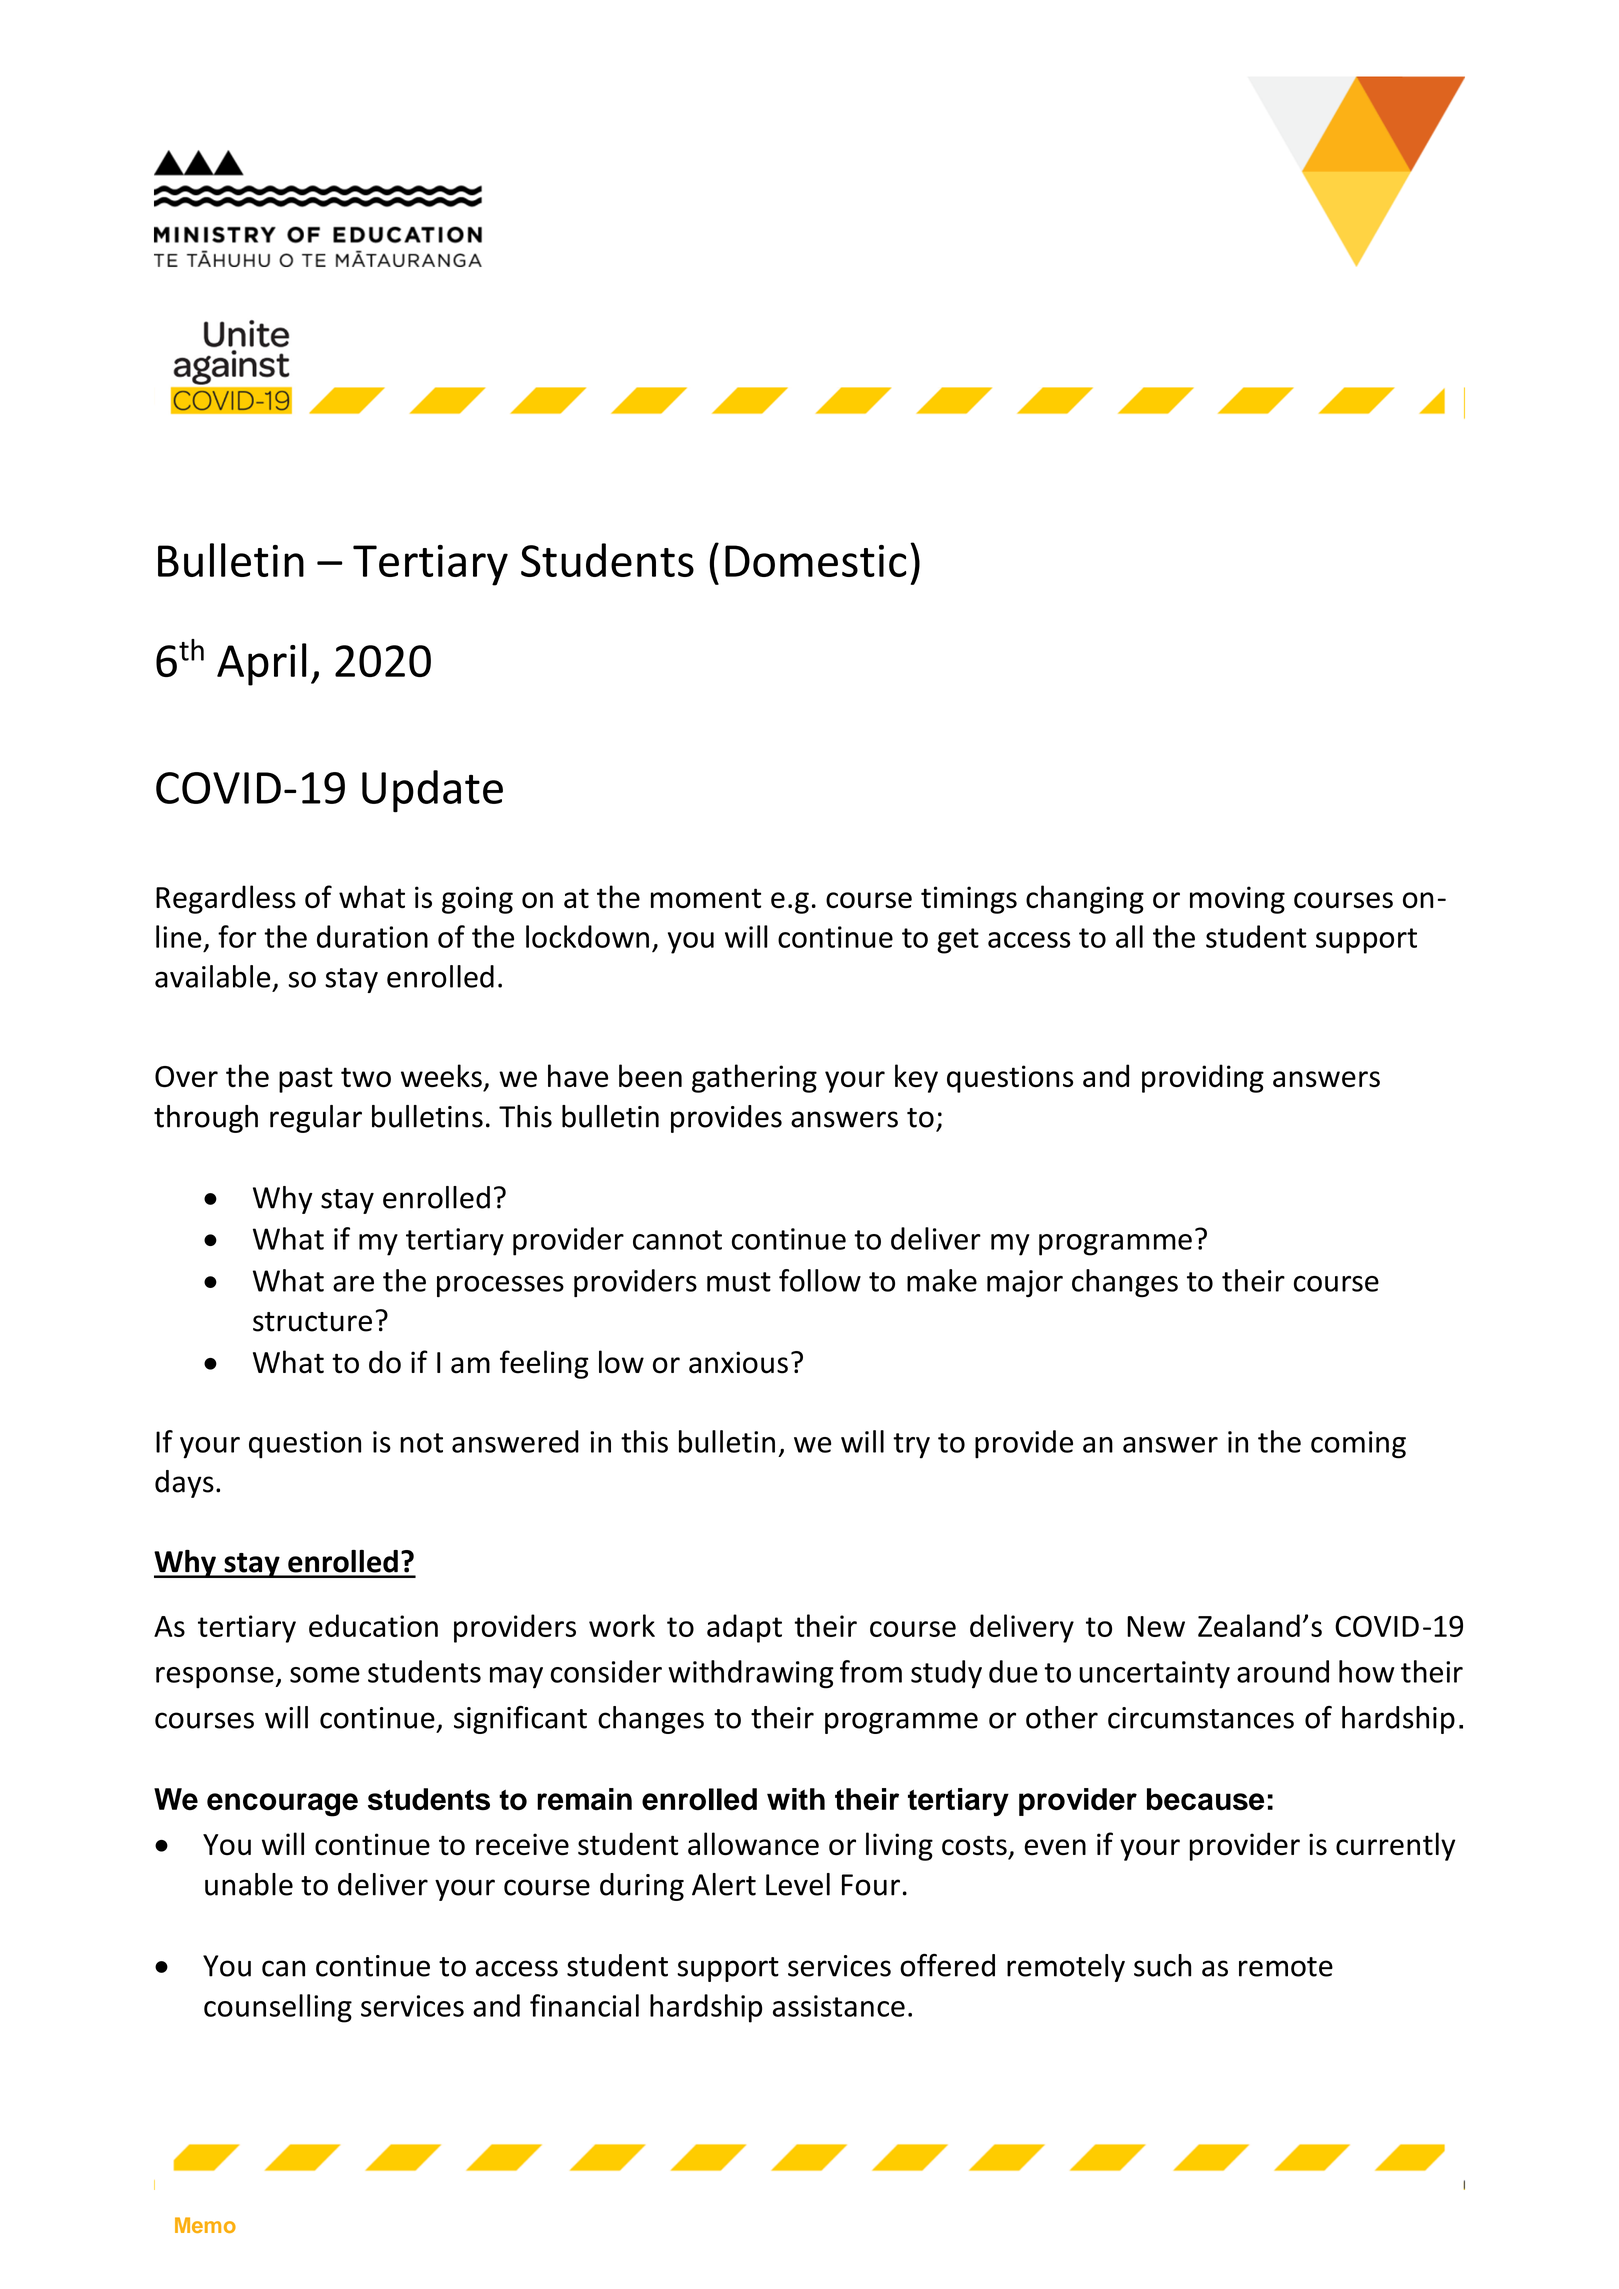  Describe the element at coordinates (1162, 1965) in the image. I see `such` at that location.
